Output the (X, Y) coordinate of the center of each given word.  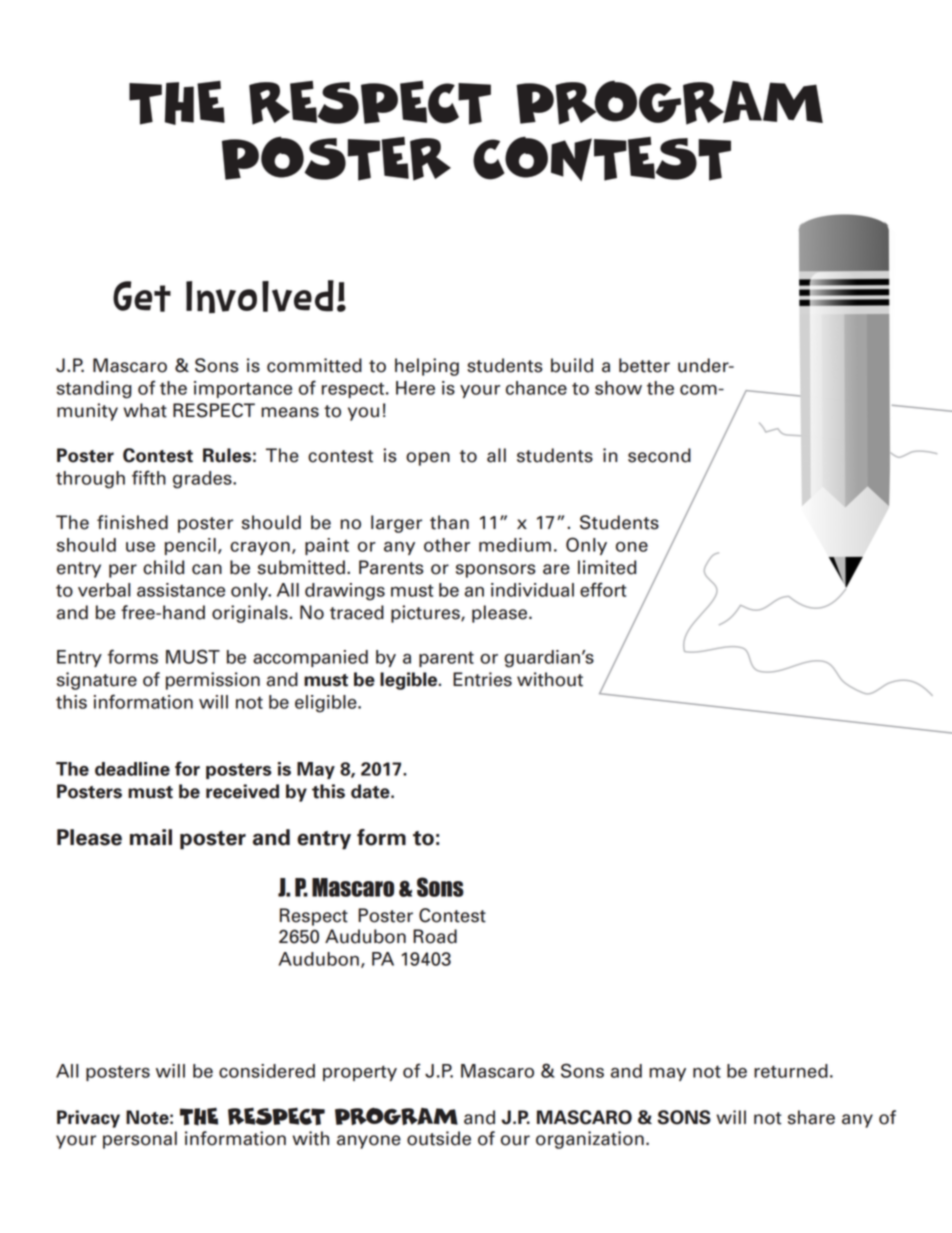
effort (603, 589)
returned (791, 1071)
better (644, 365)
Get (142, 296)
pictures (426, 614)
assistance (181, 590)
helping (427, 367)
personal (140, 1140)
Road (435, 936)
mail (151, 837)
